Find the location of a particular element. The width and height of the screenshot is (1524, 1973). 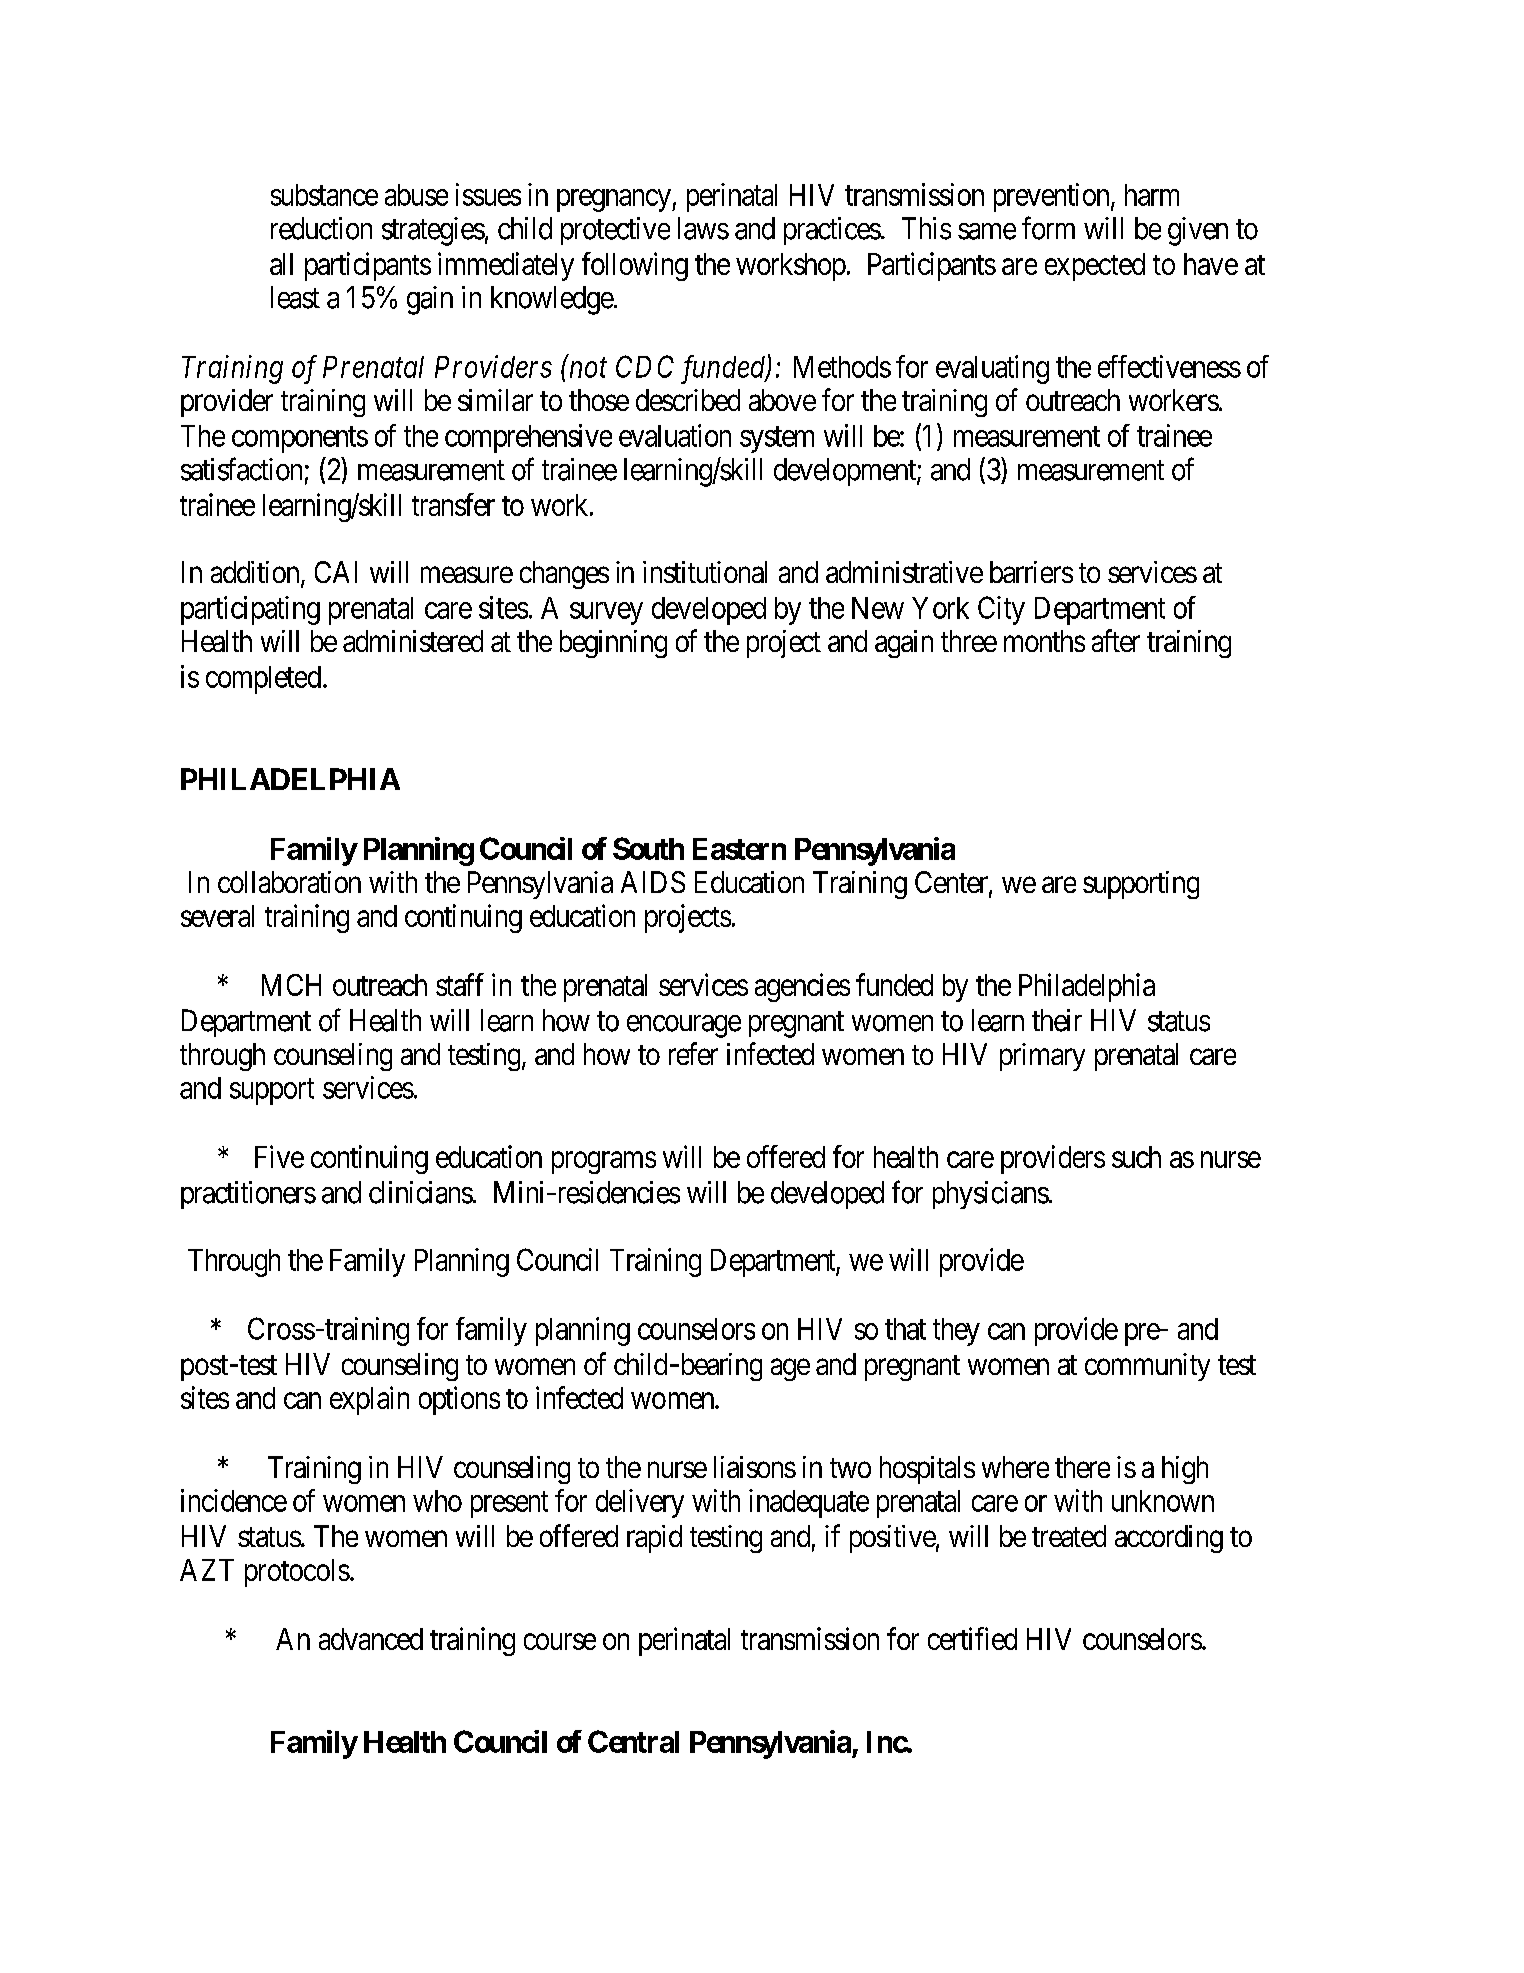

advanced is located at coordinates (371, 1639).
